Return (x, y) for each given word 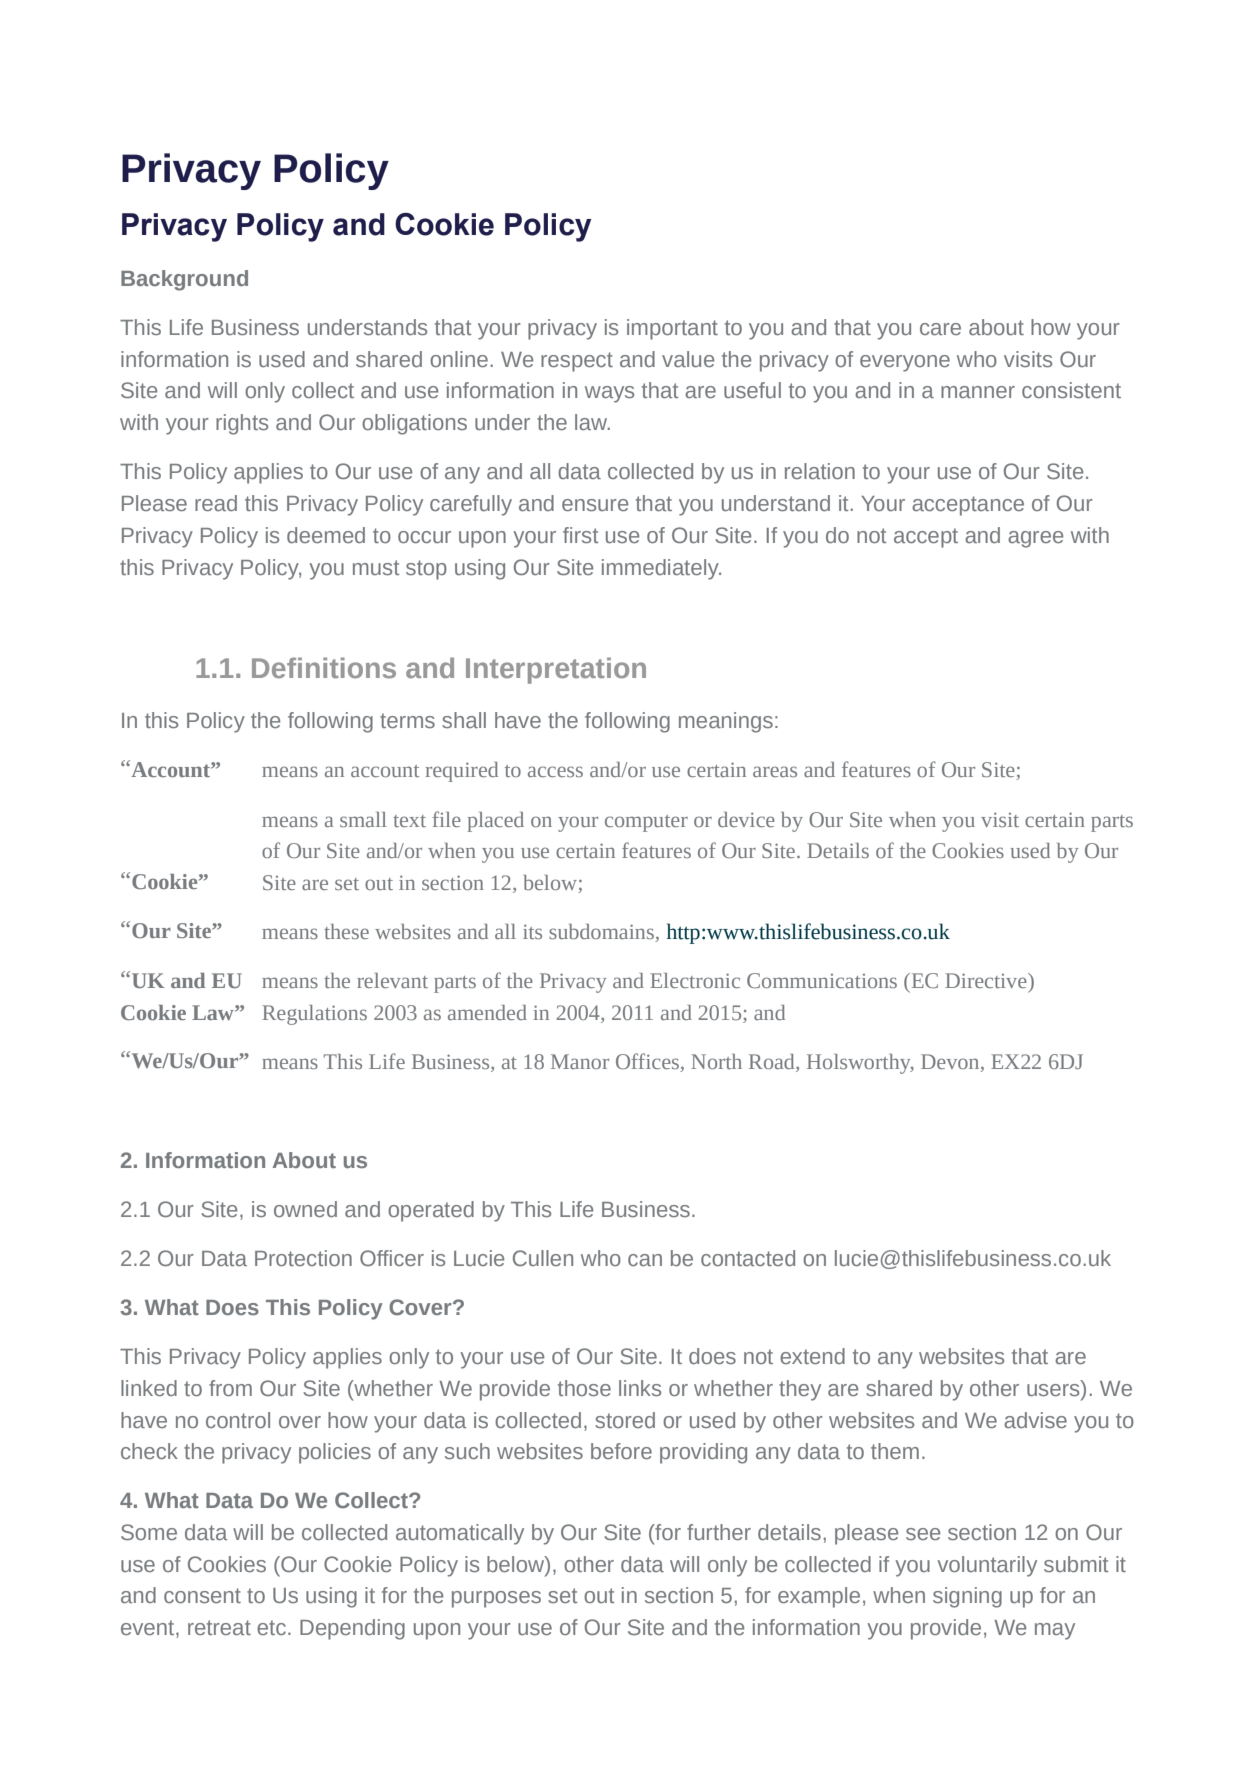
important (672, 329)
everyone (905, 363)
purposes (496, 1599)
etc (271, 1627)
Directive (987, 980)
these (346, 931)
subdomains (602, 933)
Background (184, 280)
